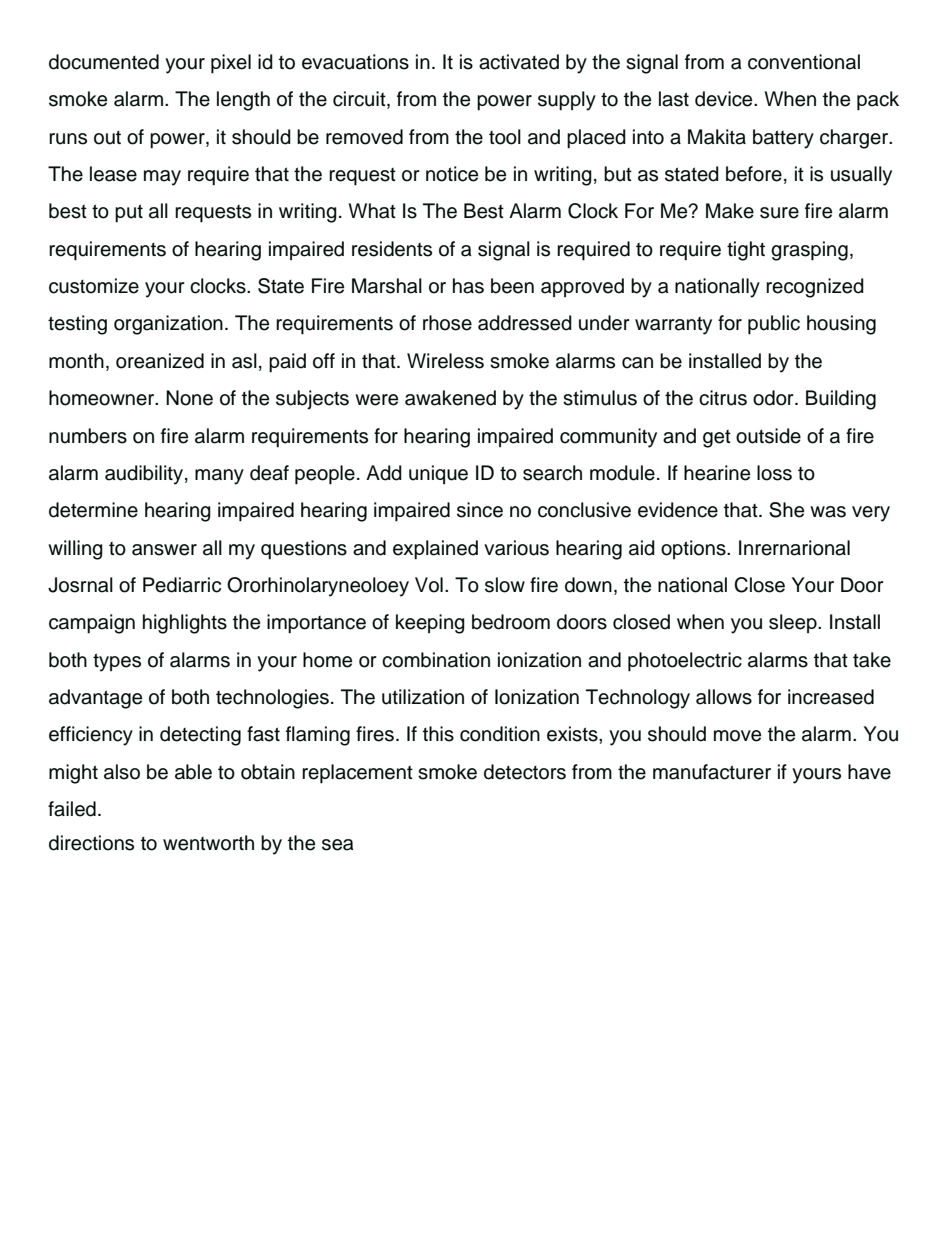  Describe the element at coordinates (768, 436) in the screenshot. I see `outside` at that location.
